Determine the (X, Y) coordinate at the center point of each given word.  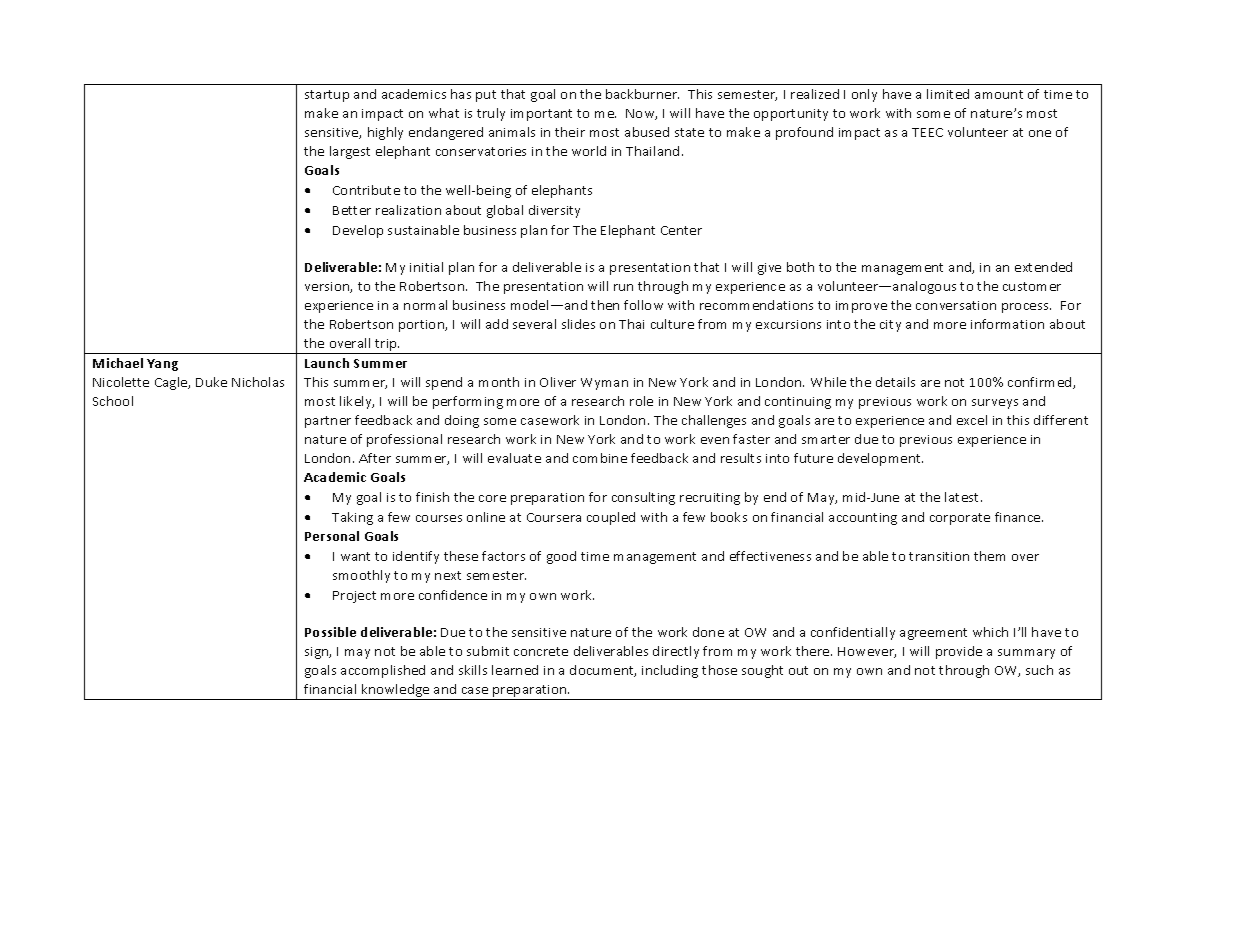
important (541, 115)
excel (972, 420)
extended (1043, 267)
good (561, 557)
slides (578, 324)
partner (328, 422)
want (355, 556)
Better (352, 210)
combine (600, 458)
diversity (554, 211)
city (890, 326)
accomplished (383, 671)
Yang (162, 365)
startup (327, 96)
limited (948, 94)
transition (939, 556)
